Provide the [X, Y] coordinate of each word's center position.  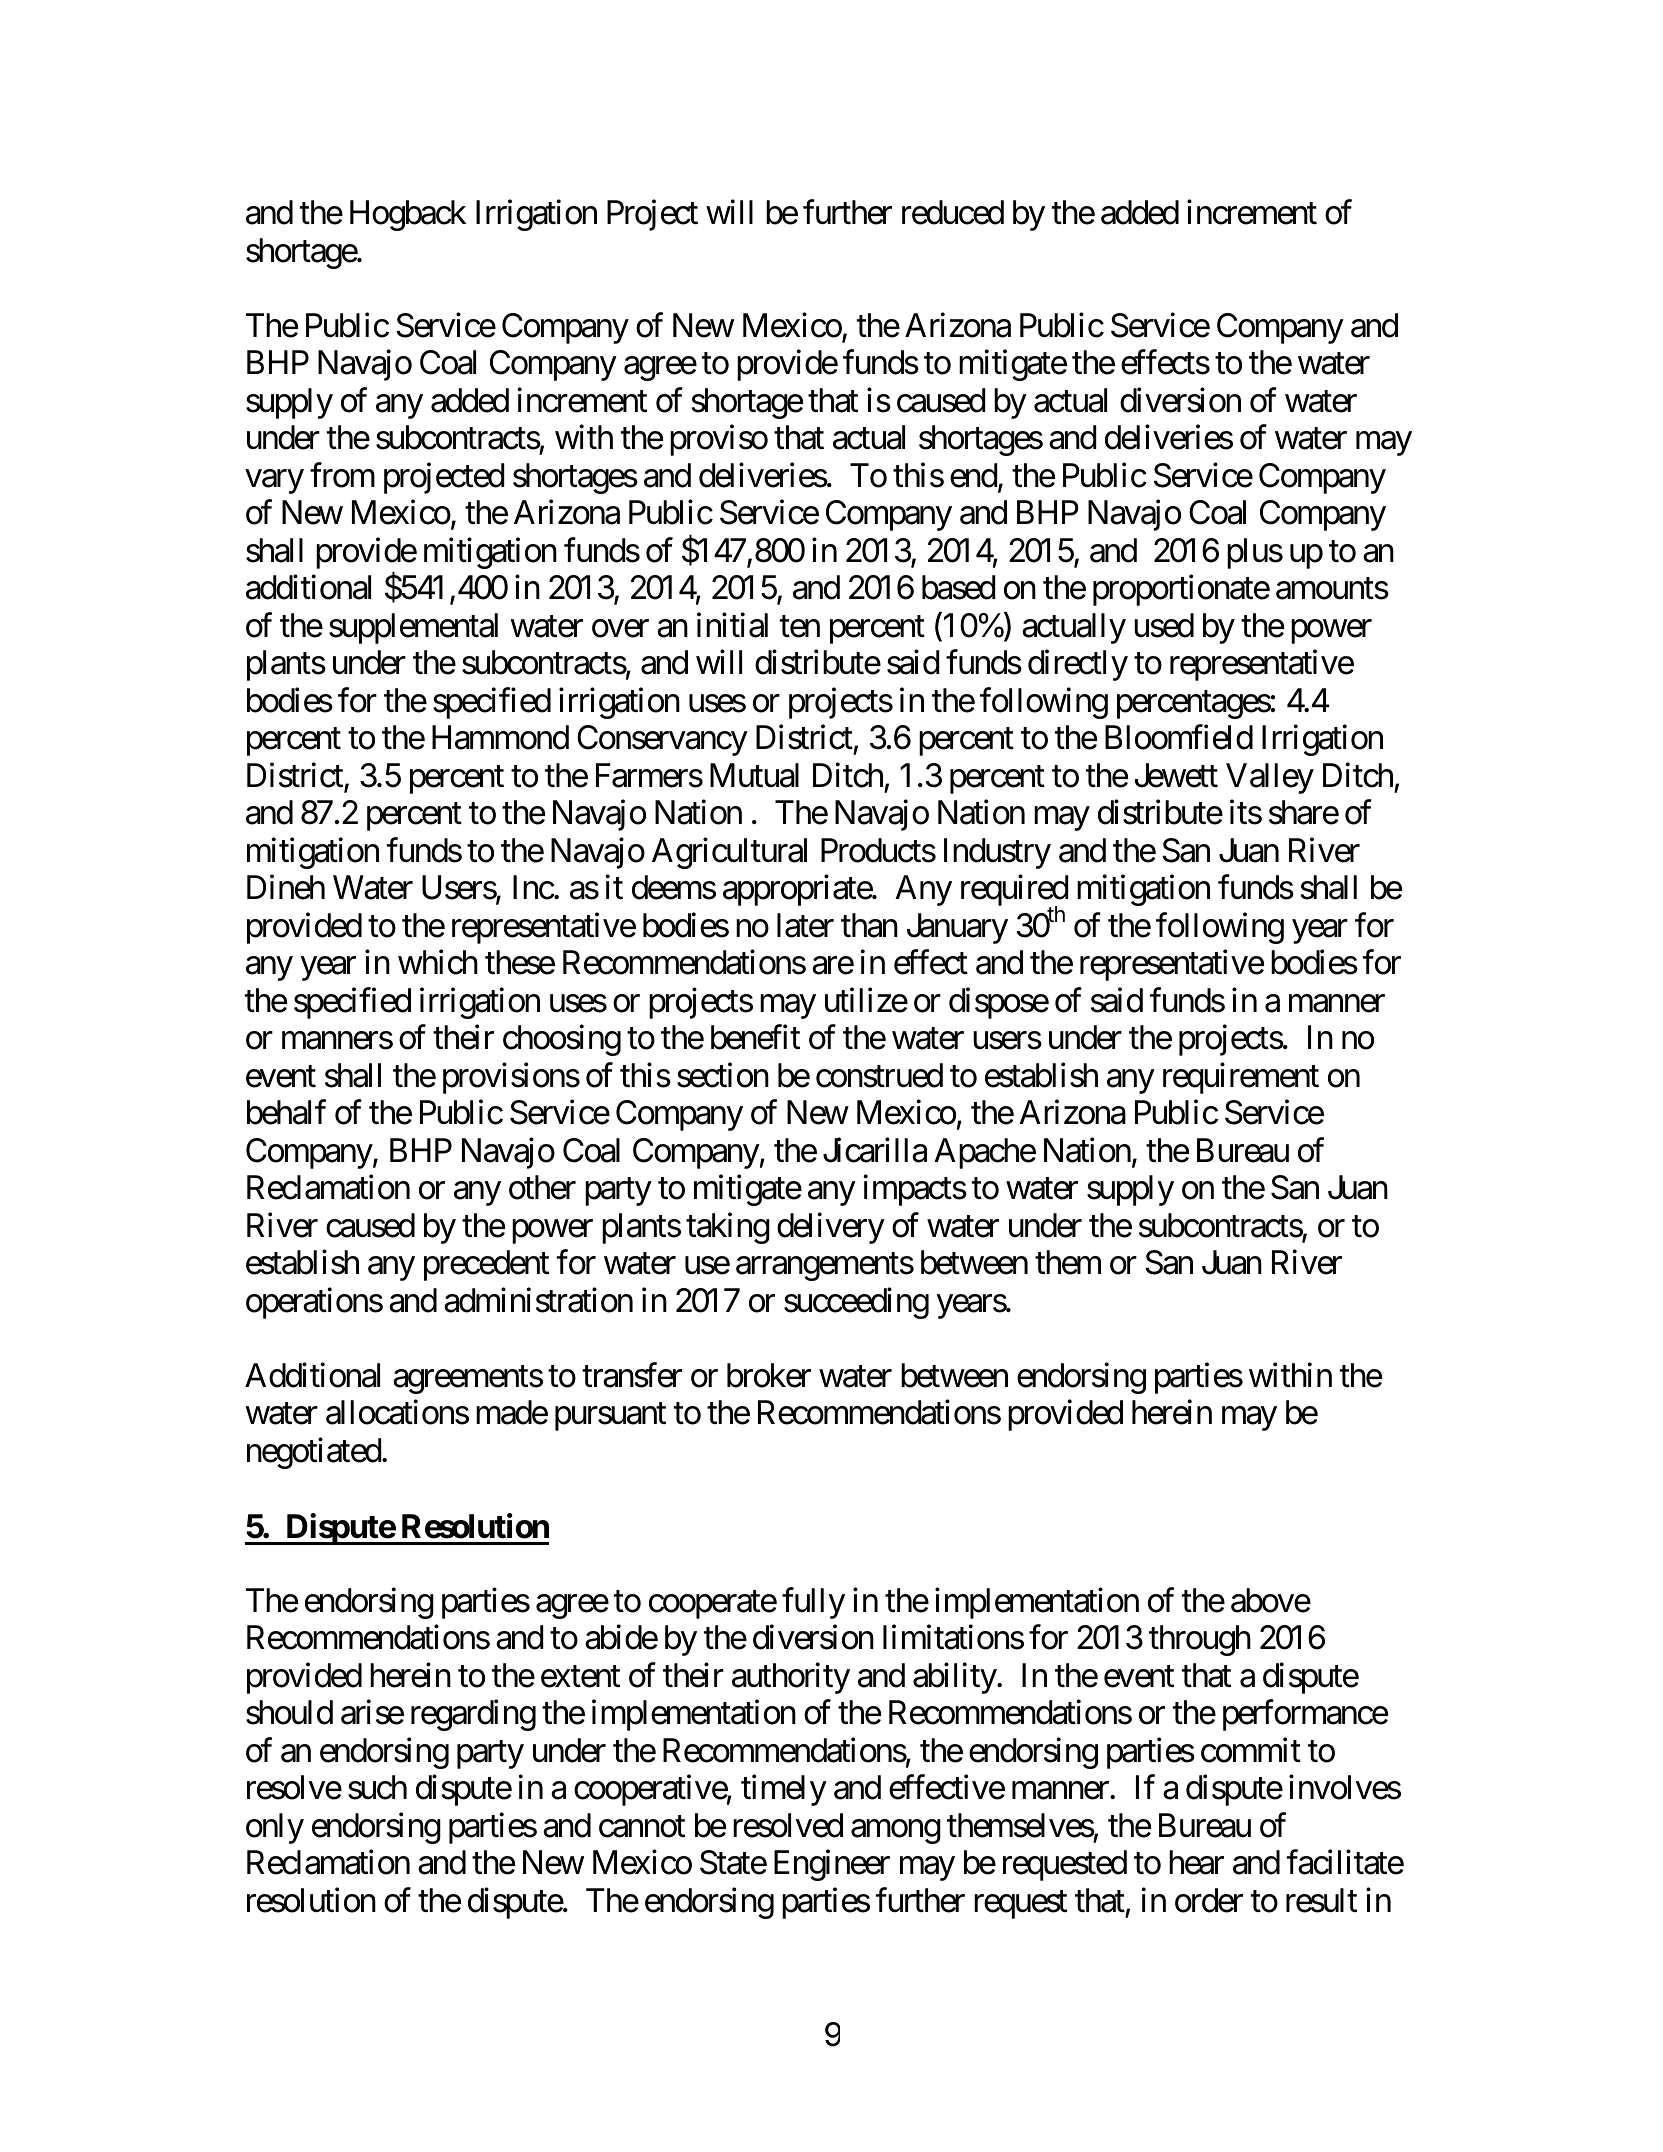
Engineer [832, 1865]
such [377, 1787]
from [342, 475]
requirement [1241, 1078]
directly [1078, 665]
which [438, 962]
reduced [953, 212]
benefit [755, 1037]
